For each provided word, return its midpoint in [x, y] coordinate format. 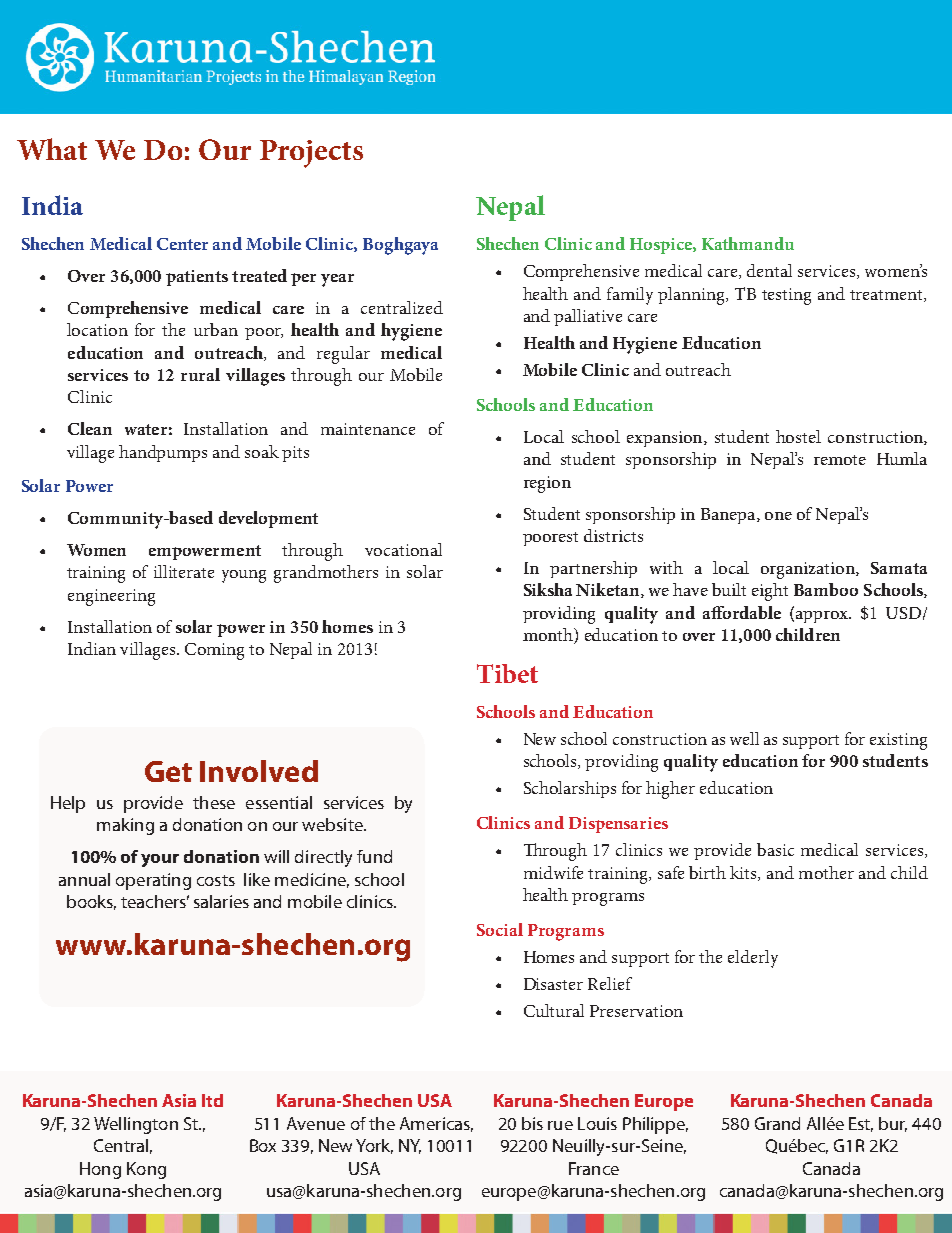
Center [182, 244]
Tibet [507, 673]
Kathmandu [748, 243]
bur [893, 1124]
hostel [798, 436]
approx [823, 617]
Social [500, 929]
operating [153, 881]
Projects [311, 154]
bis [532, 1123]
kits [744, 873]
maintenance [368, 429]
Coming [214, 651]
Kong [146, 1170]
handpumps [163, 453]
